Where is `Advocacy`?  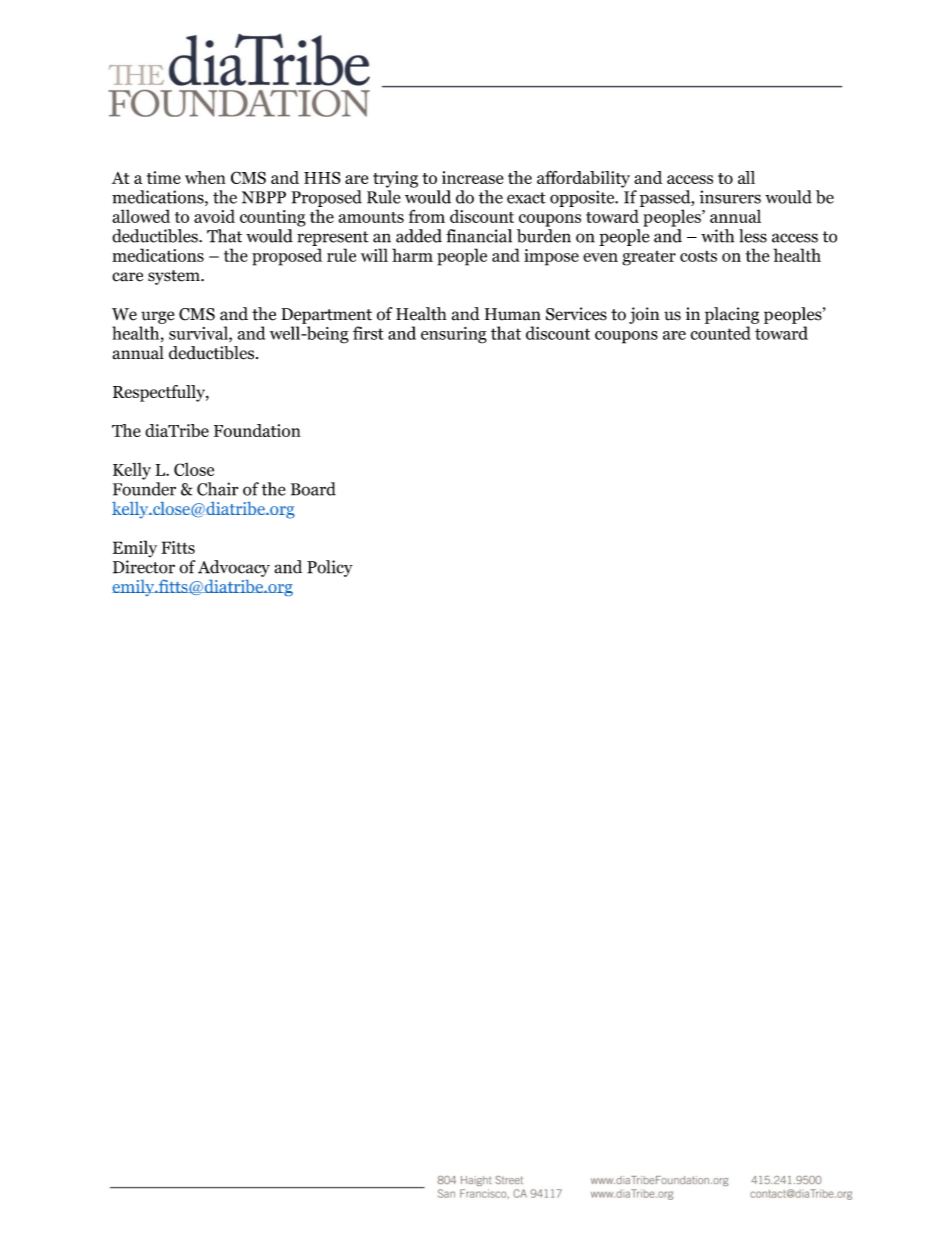
Advocacy is located at coordinates (234, 568).
